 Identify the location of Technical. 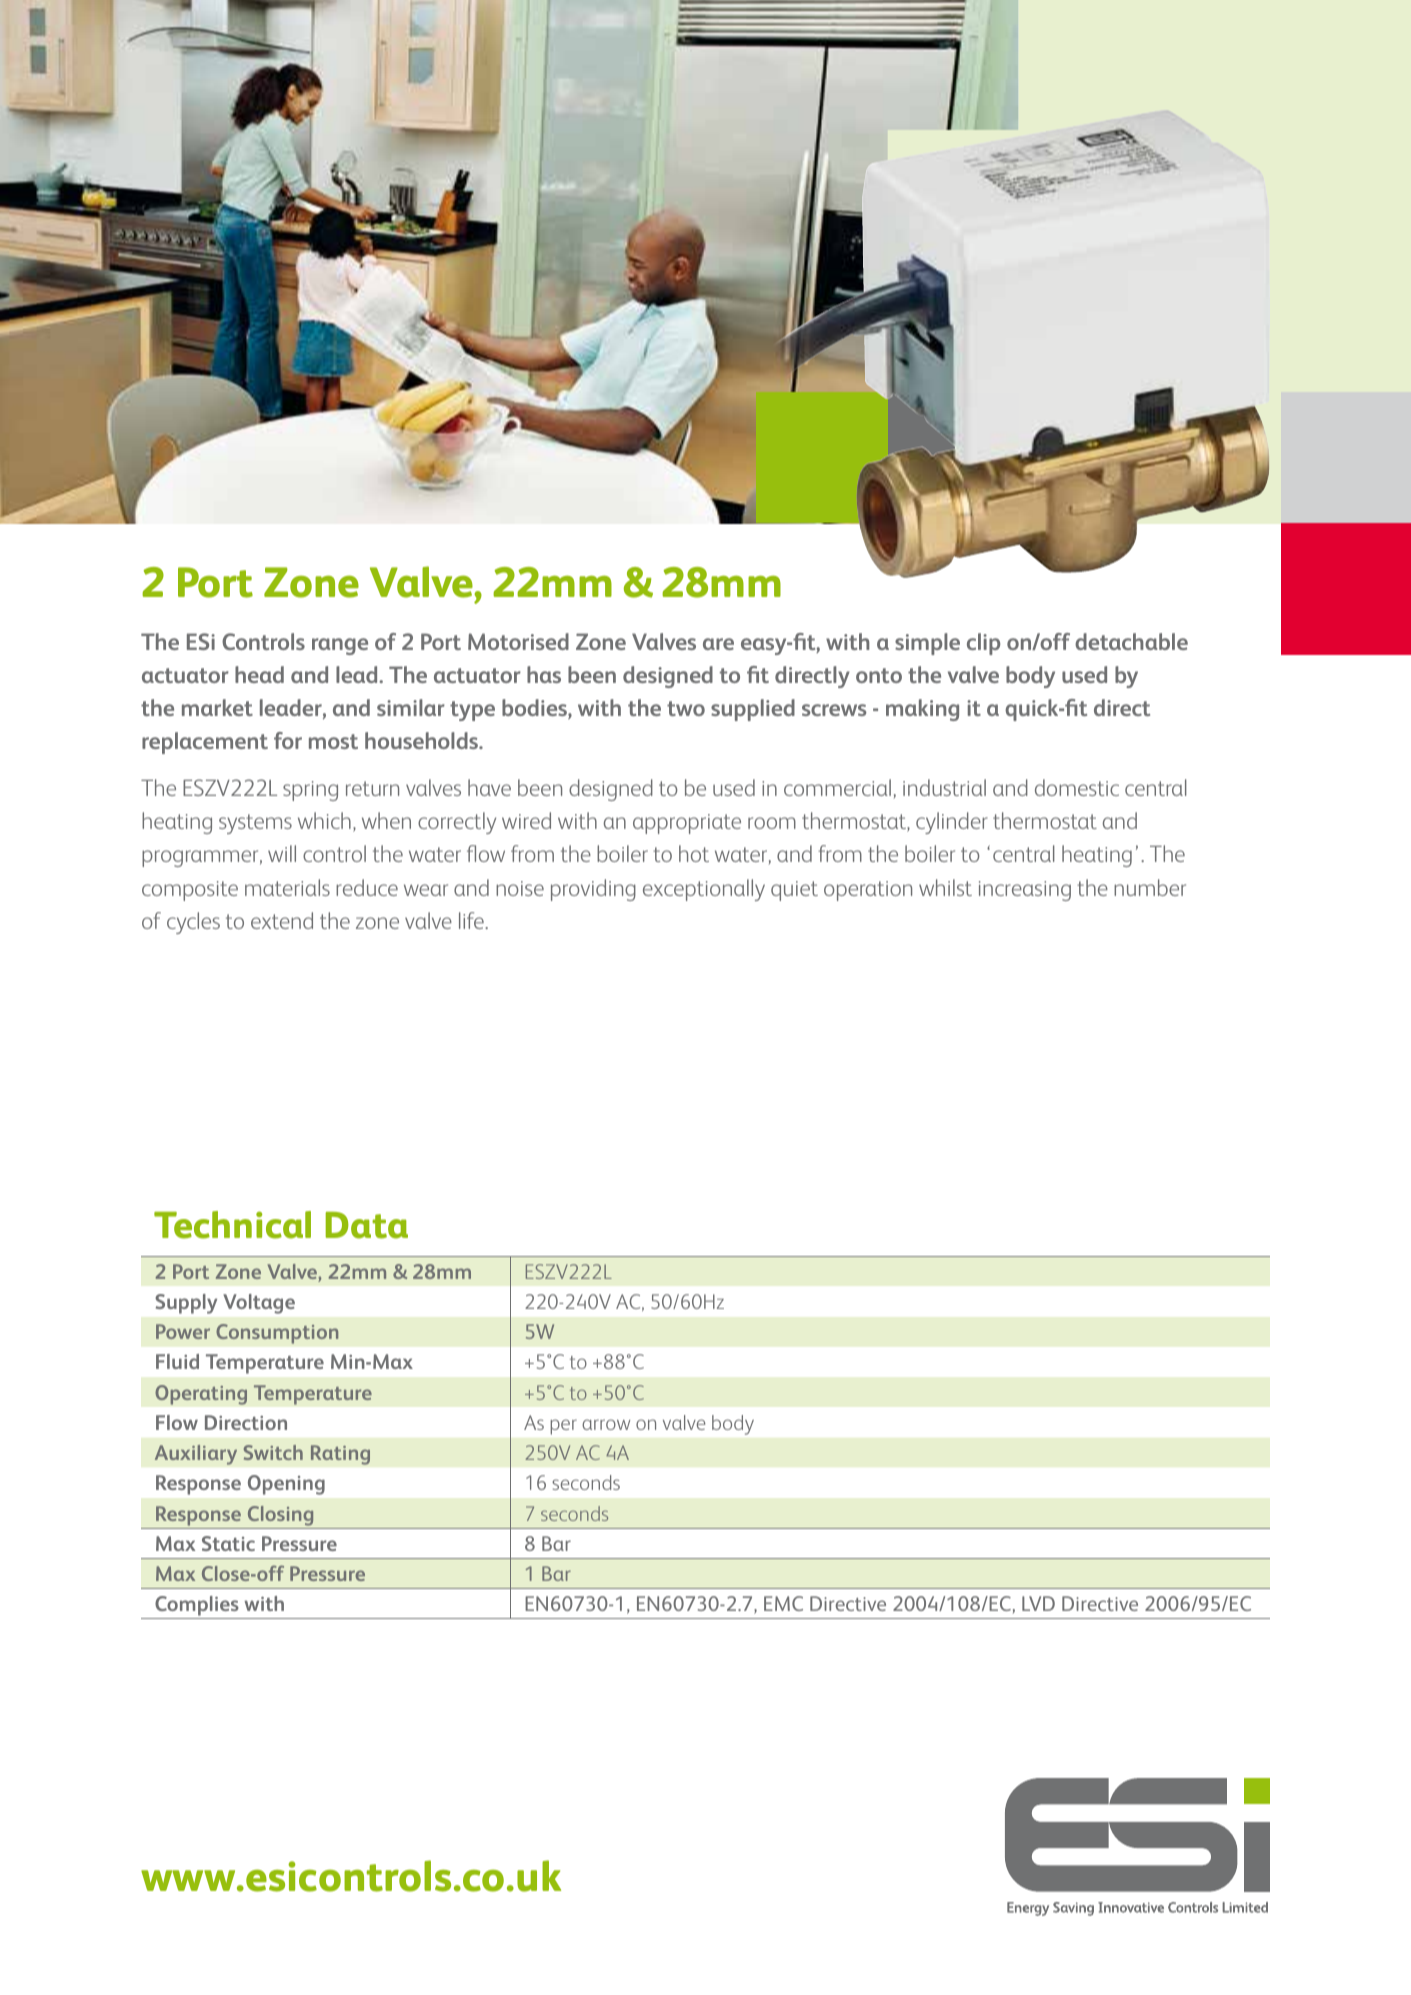
(232, 1225).
